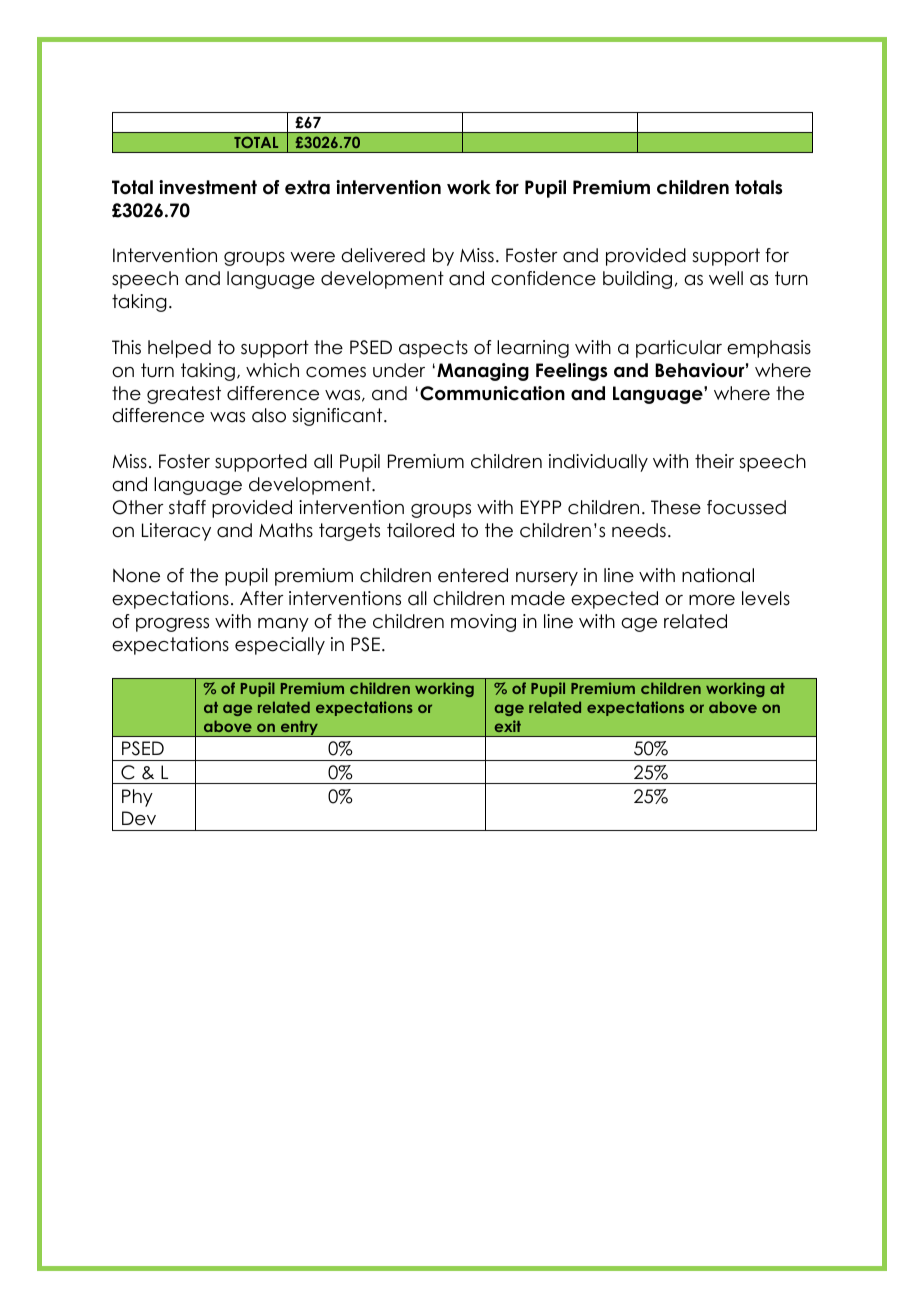  What do you see at coordinates (208, 187) in the image?
I see `investment` at bounding box center [208, 187].
